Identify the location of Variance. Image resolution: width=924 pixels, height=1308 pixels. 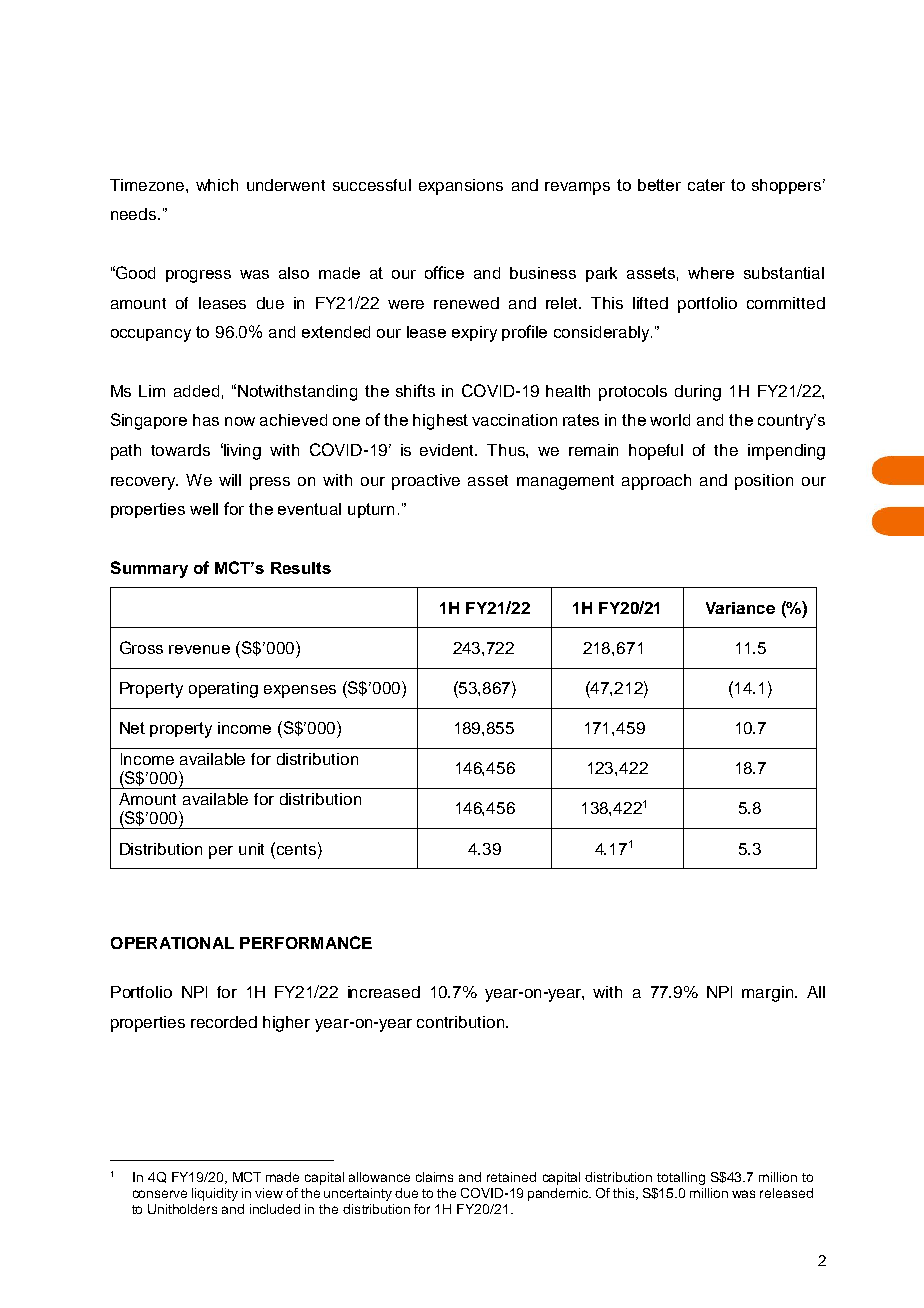
(740, 608).
